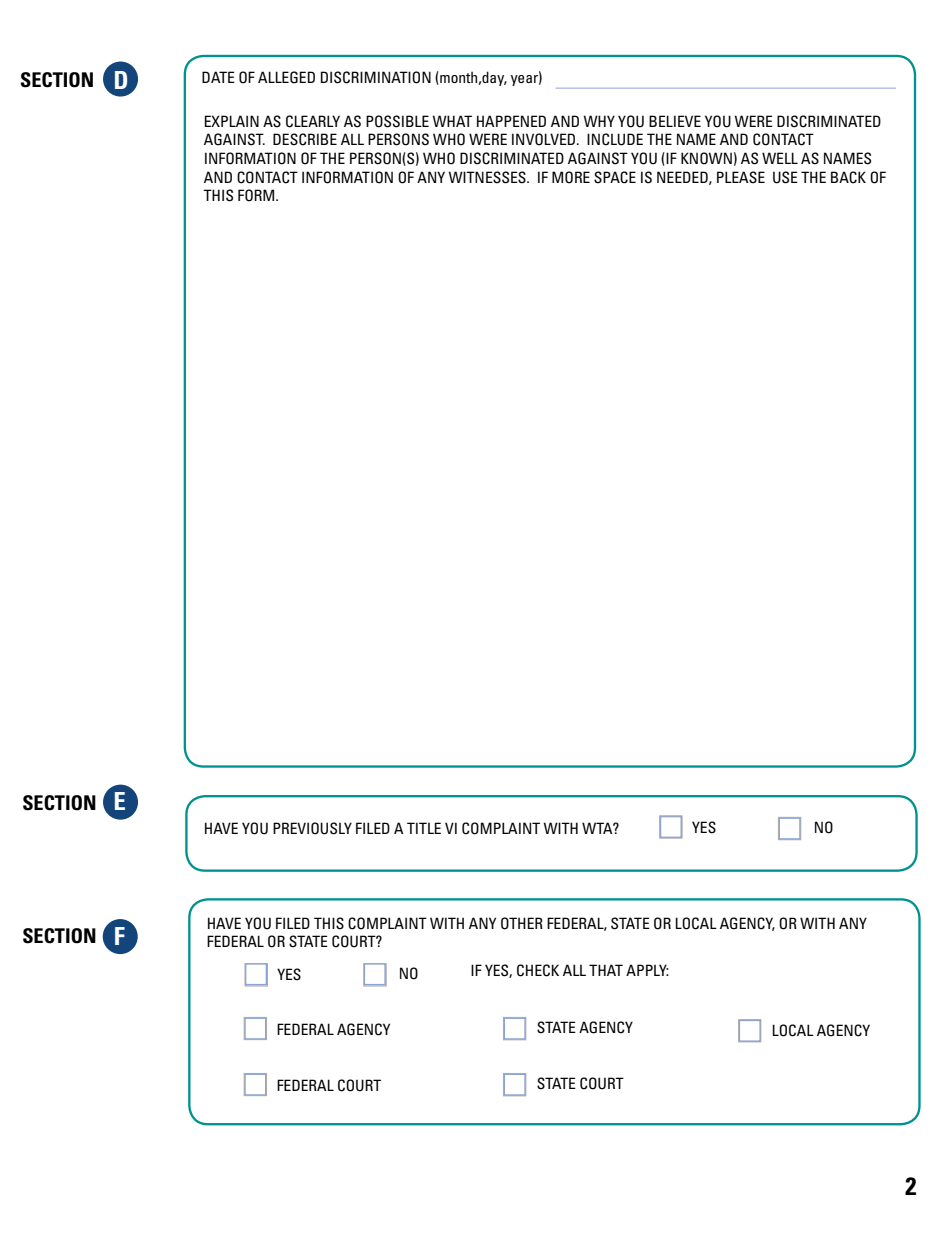 This image has height=1233, width=952. Describe the element at coordinates (522, 923) in the image. I see `OTHER` at that location.
